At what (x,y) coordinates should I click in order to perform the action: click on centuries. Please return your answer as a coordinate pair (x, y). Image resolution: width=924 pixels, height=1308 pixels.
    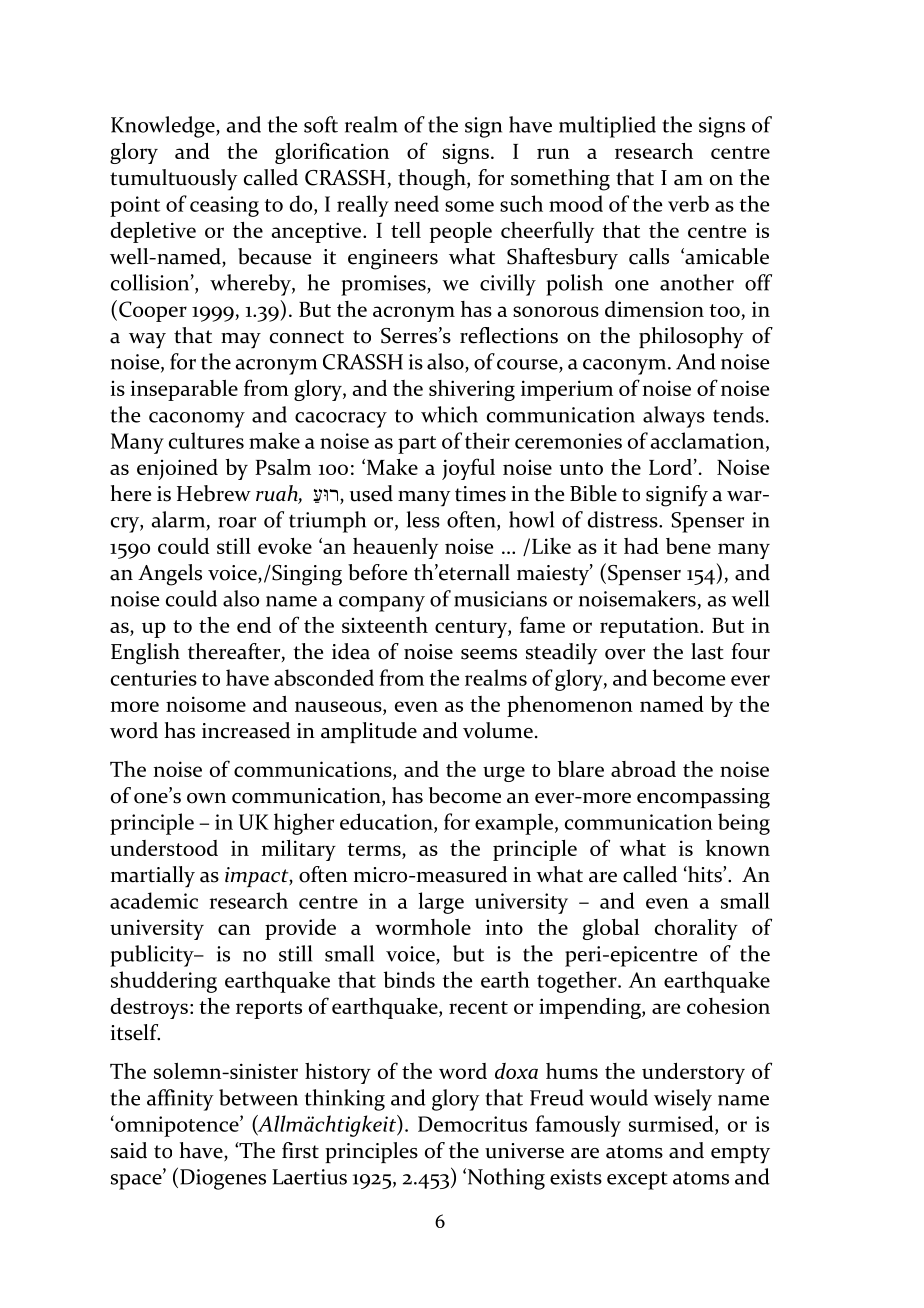
    Looking at the image, I should click on (154, 678).
